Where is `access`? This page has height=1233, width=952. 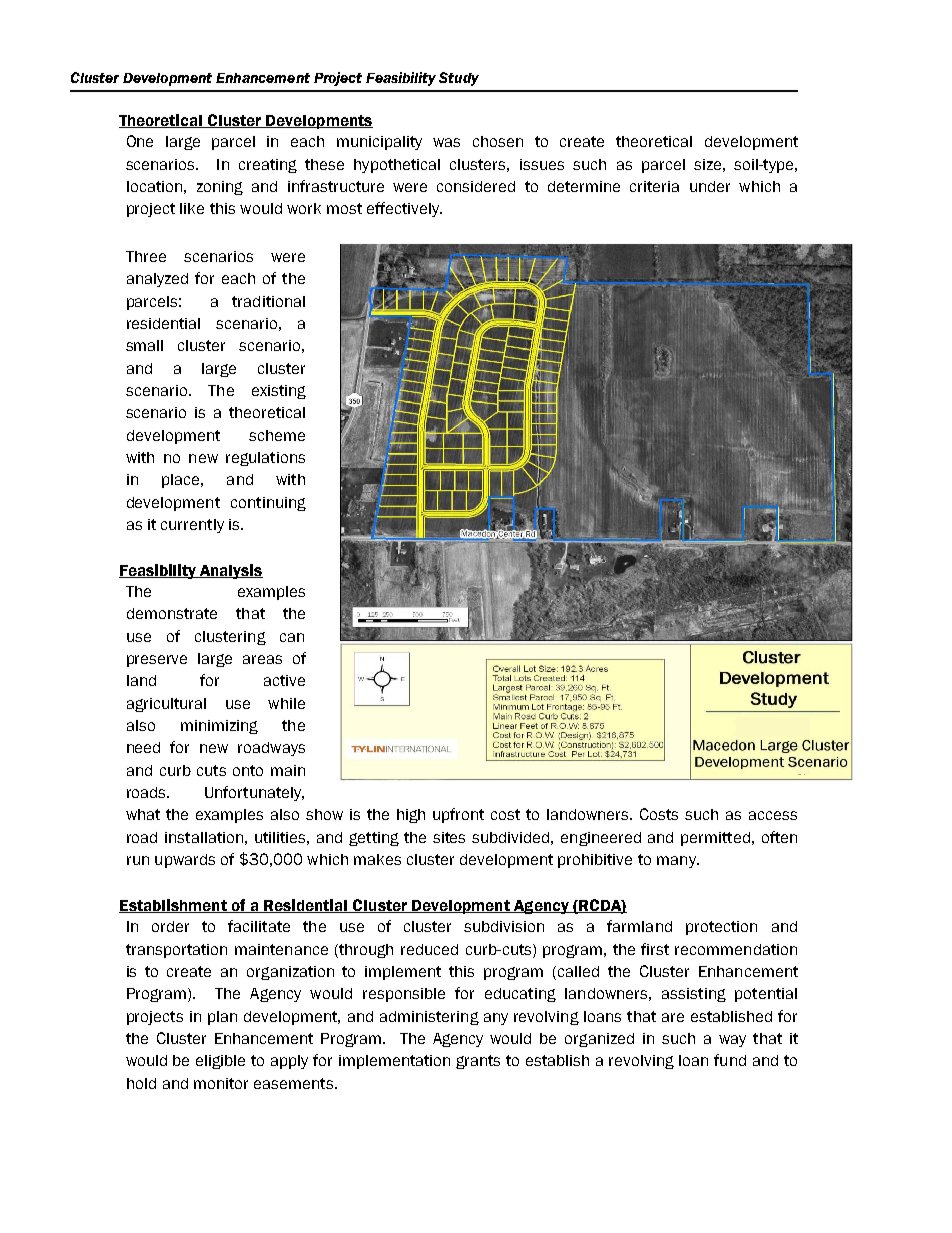 access is located at coordinates (773, 815).
